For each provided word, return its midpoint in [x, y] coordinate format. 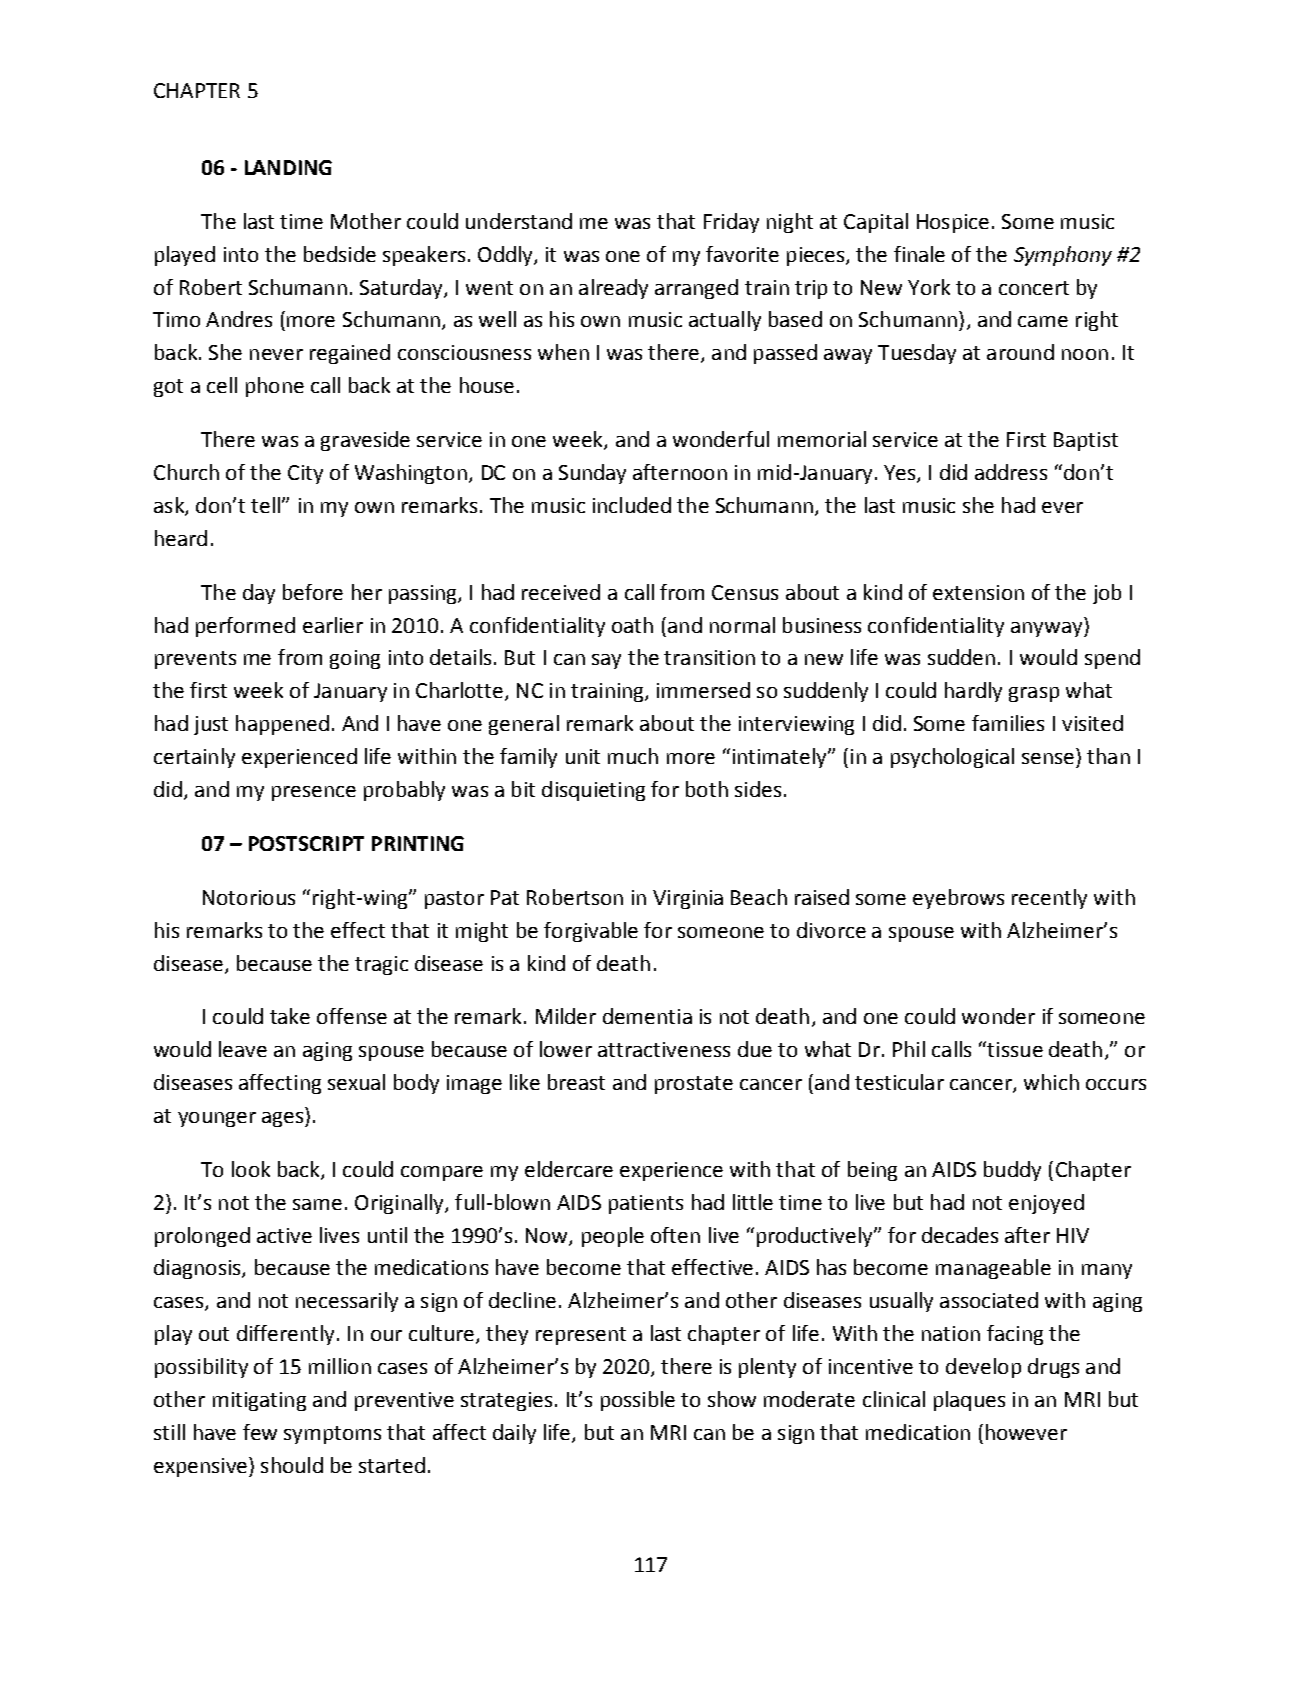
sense [1048, 758]
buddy [1012, 1171]
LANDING [288, 167]
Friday [731, 223]
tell [265, 505]
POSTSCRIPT [306, 843]
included [632, 505]
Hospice [953, 223]
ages [284, 1119]
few [260, 1432]
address [1011, 472]
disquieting [593, 791]
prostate [694, 1085]
